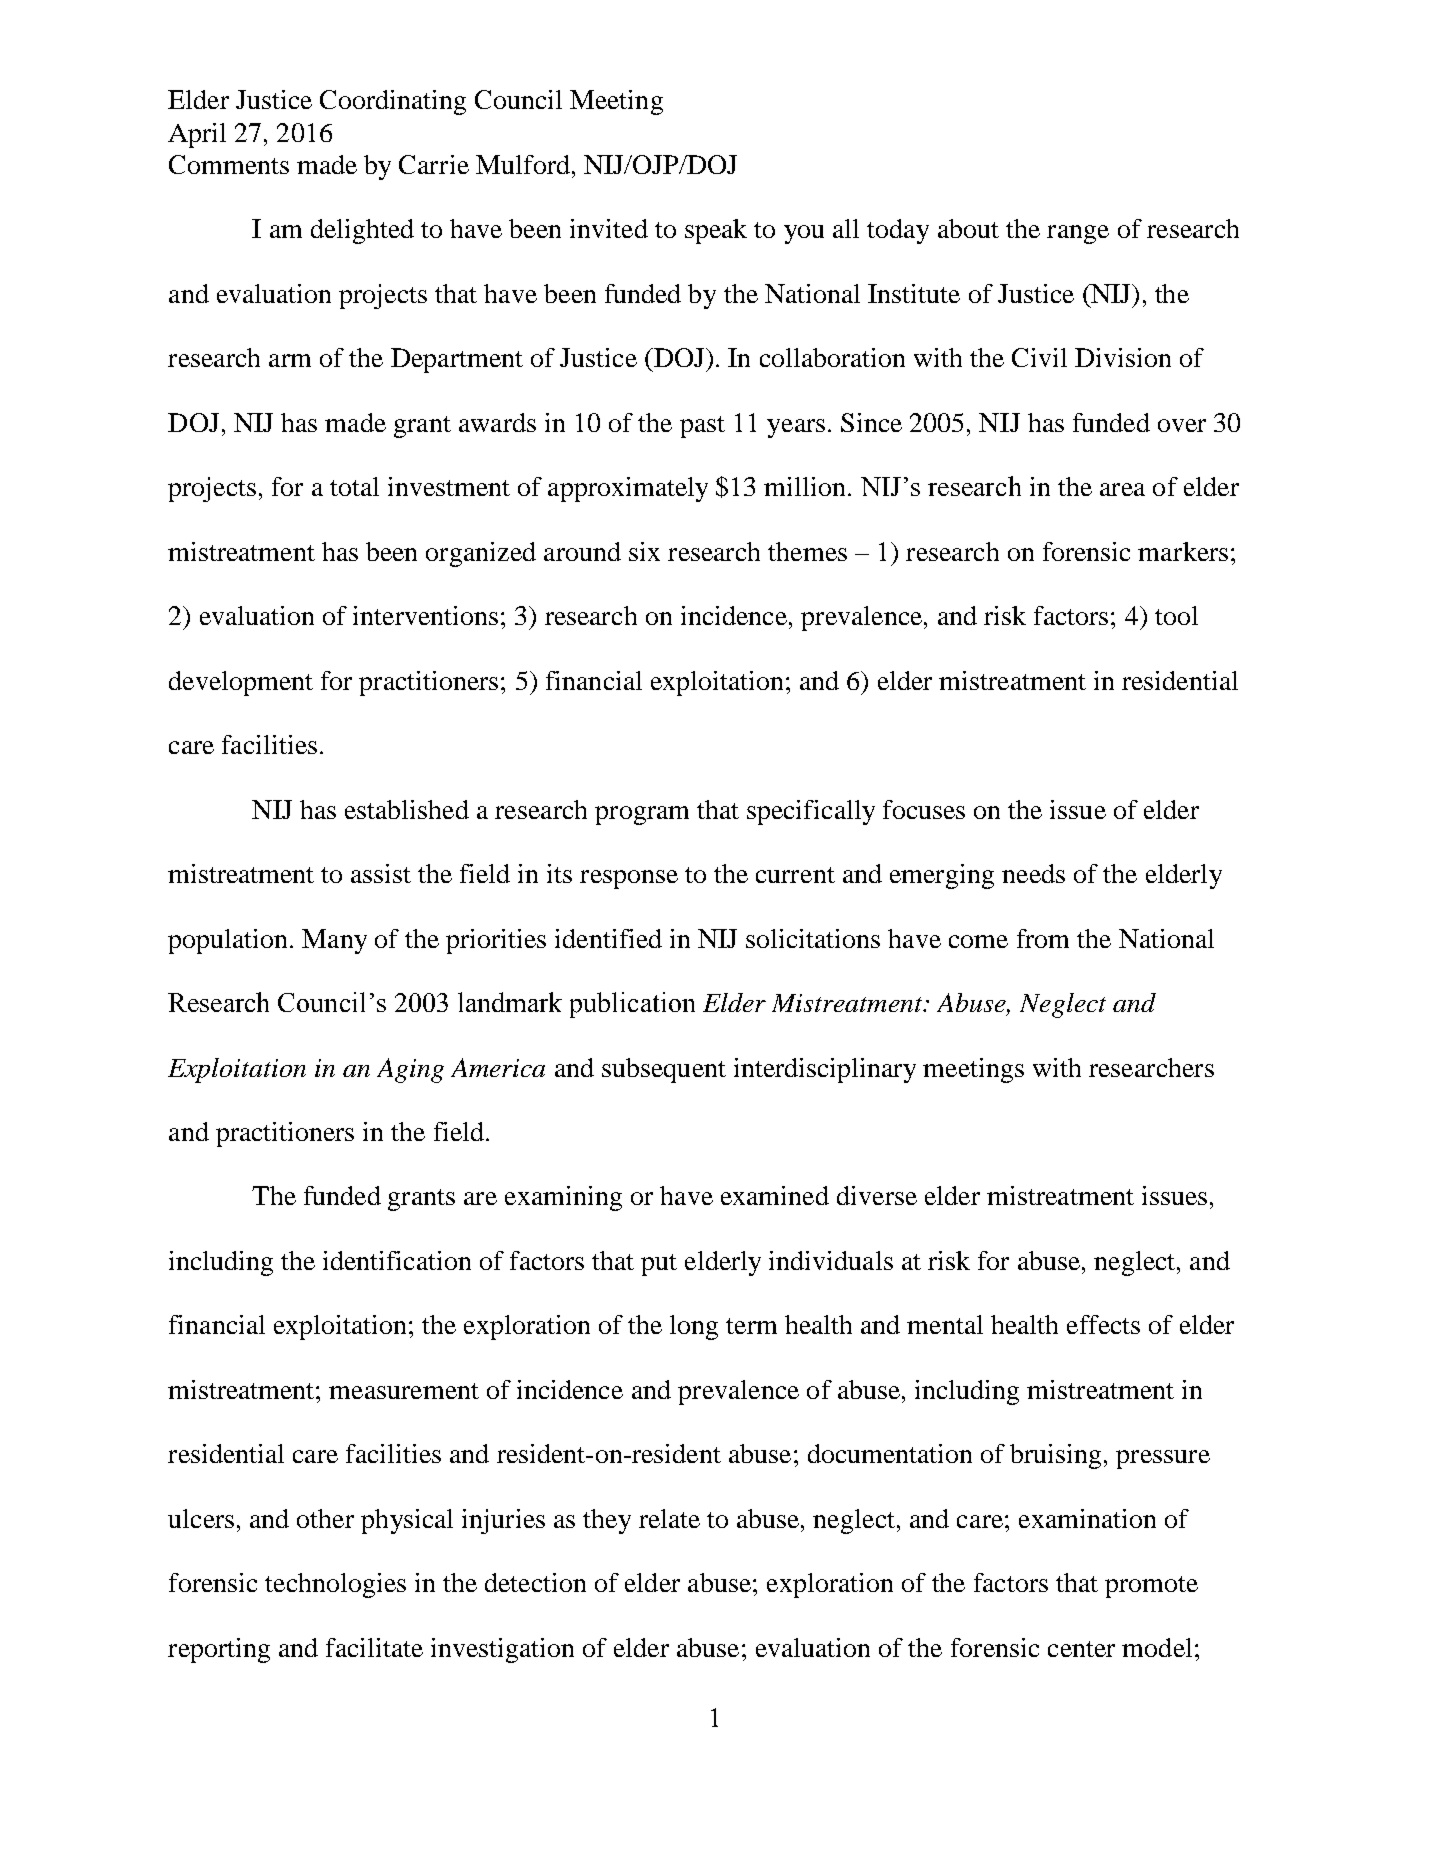 The width and height of the screenshot is (1430, 1850). Describe the element at coordinates (716, 231) in the screenshot. I see `speak` at that location.
